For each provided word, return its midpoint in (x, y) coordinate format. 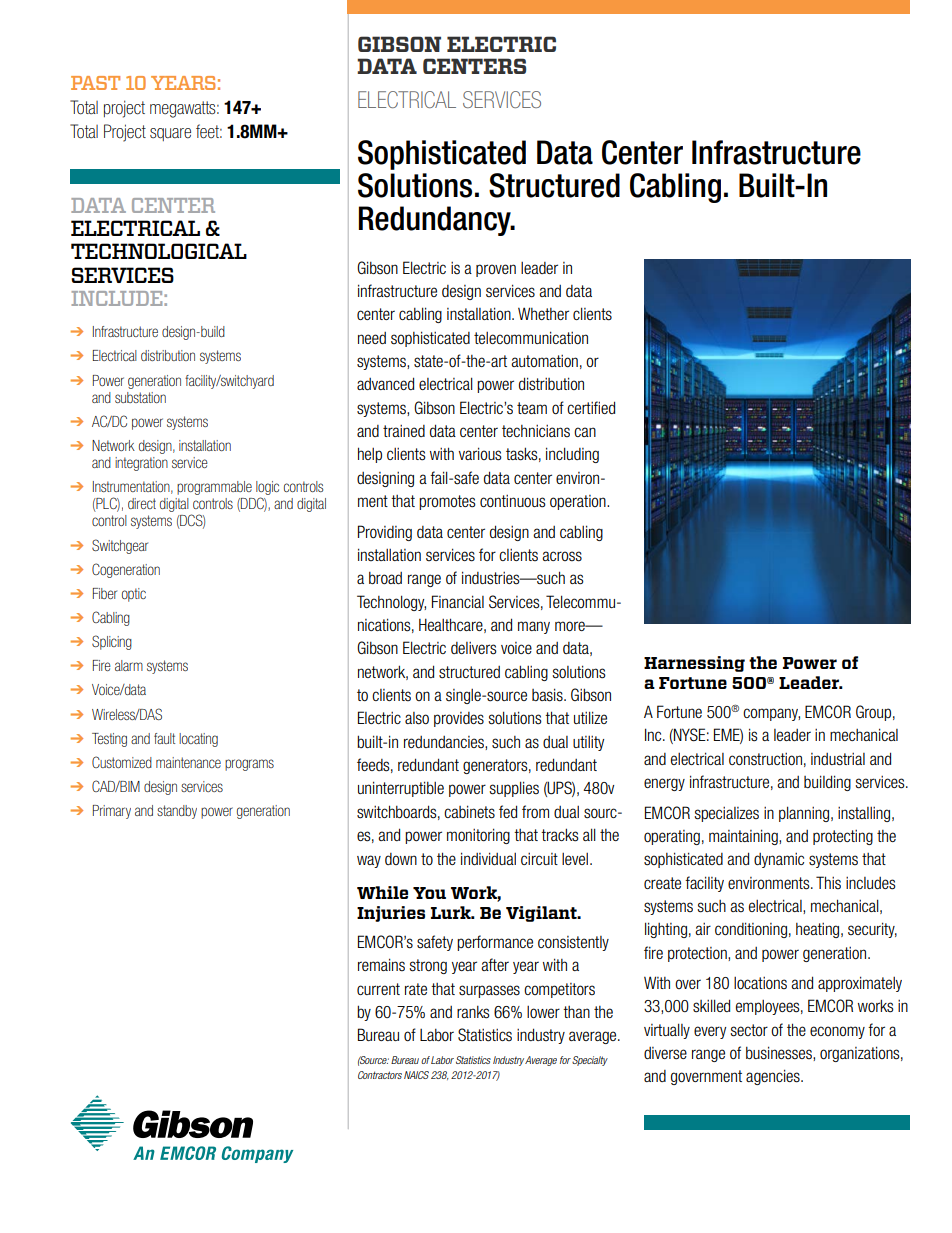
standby (177, 812)
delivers (474, 648)
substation (140, 397)
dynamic (779, 860)
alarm (129, 665)
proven (496, 270)
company (771, 714)
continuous (513, 501)
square (170, 134)
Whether (543, 313)
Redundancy (436, 221)
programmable (214, 488)
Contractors (380, 1075)
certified (591, 407)
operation (579, 502)
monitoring (478, 836)
